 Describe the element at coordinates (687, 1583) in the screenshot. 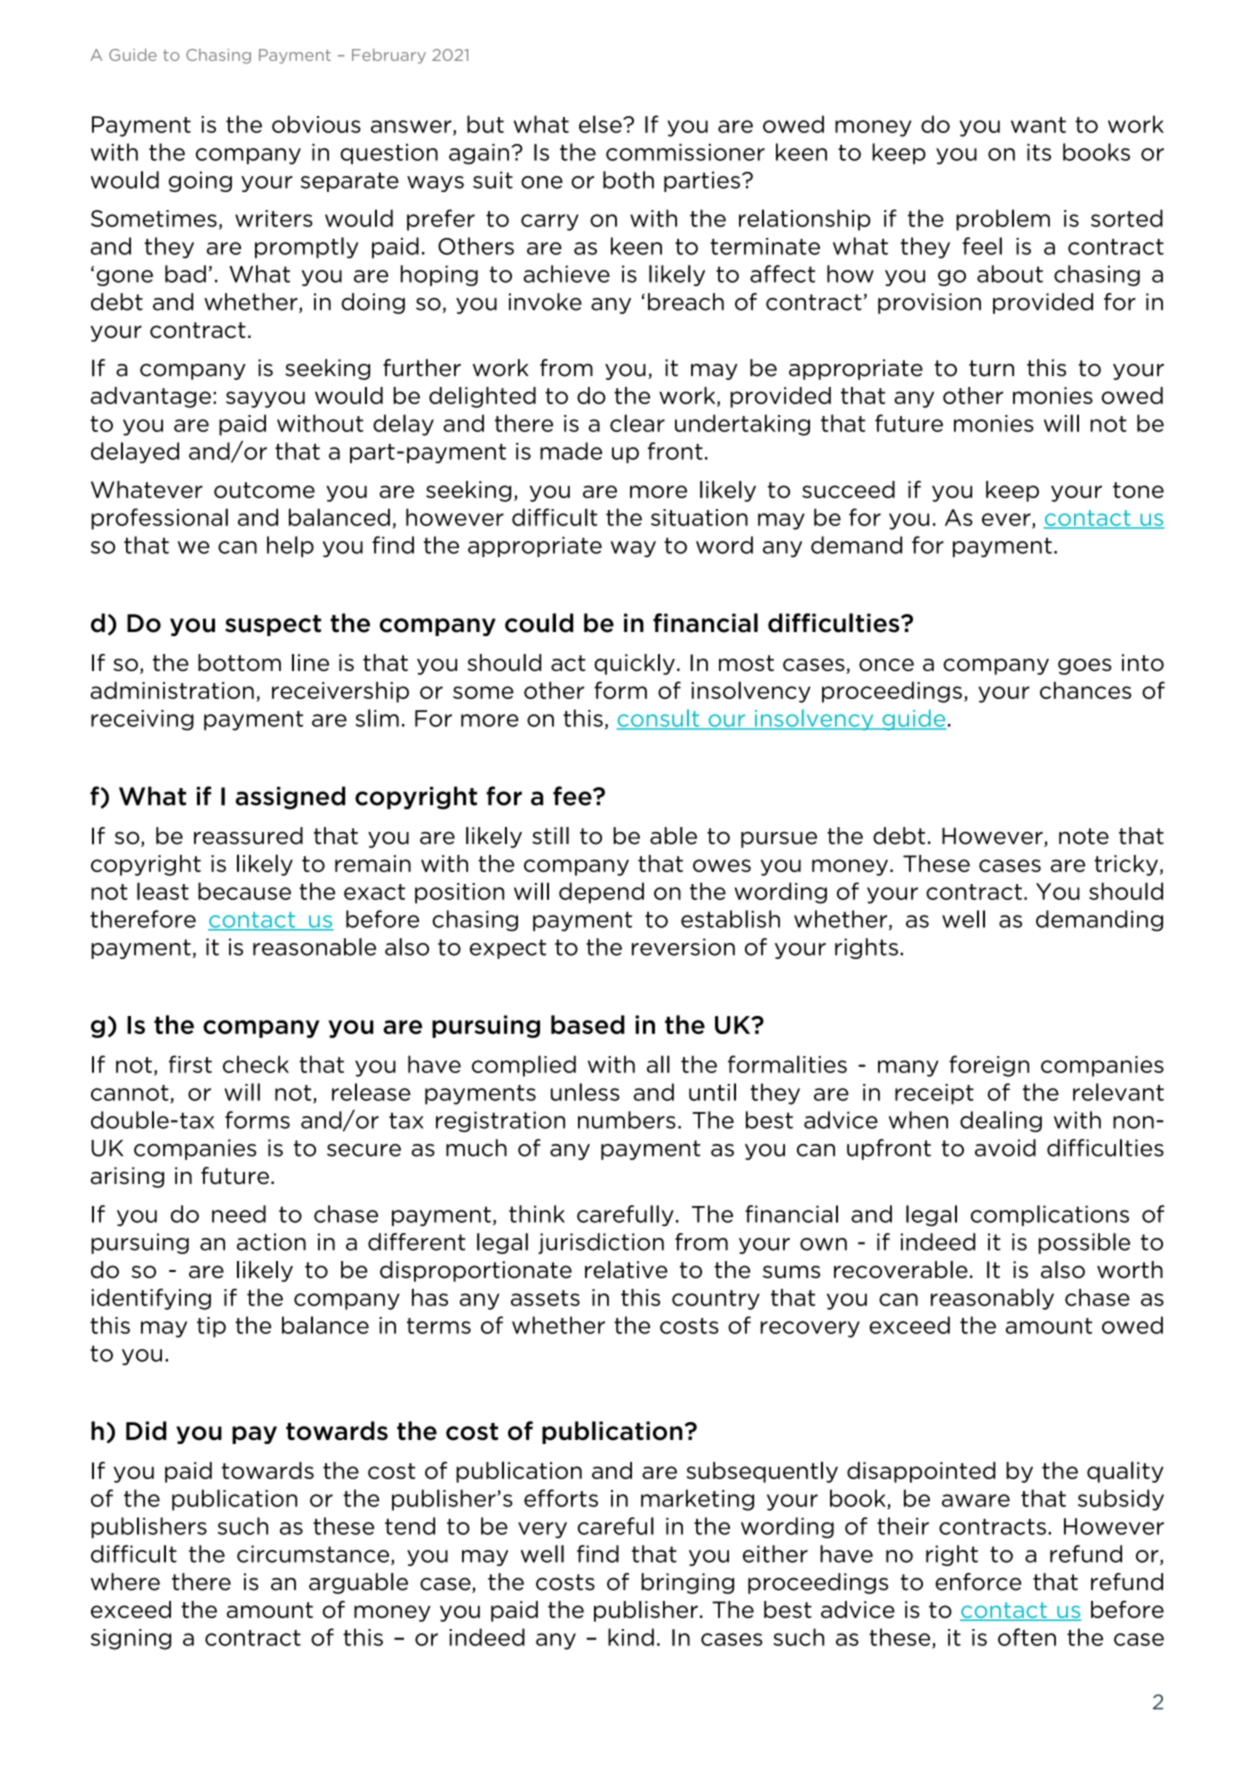

I see `bringing` at that location.
